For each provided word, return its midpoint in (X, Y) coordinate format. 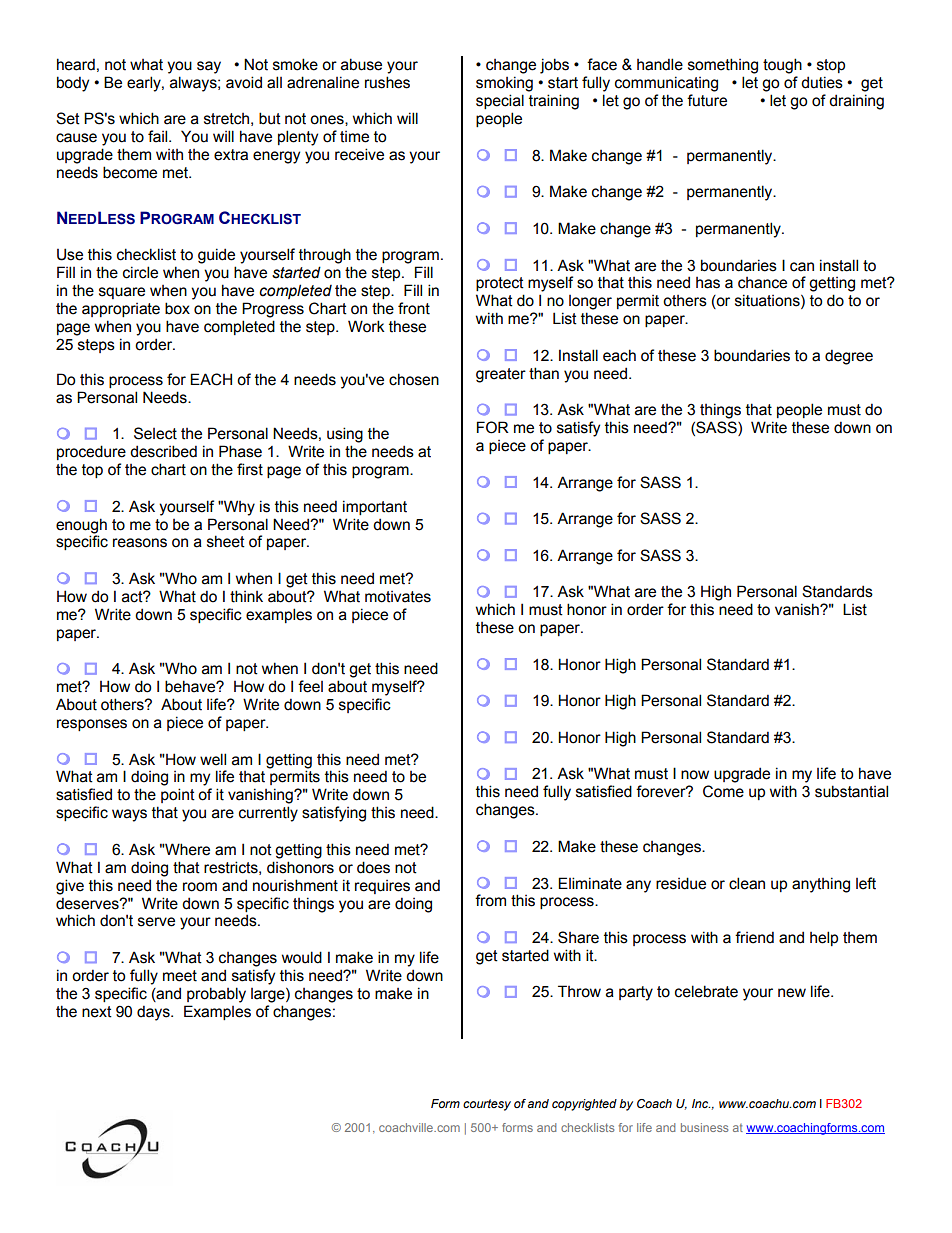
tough (782, 66)
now (695, 775)
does (373, 867)
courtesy (487, 1105)
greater (501, 375)
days (154, 1013)
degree (849, 357)
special (500, 101)
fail (159, 136)
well (213, 759)
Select (155, 433)
